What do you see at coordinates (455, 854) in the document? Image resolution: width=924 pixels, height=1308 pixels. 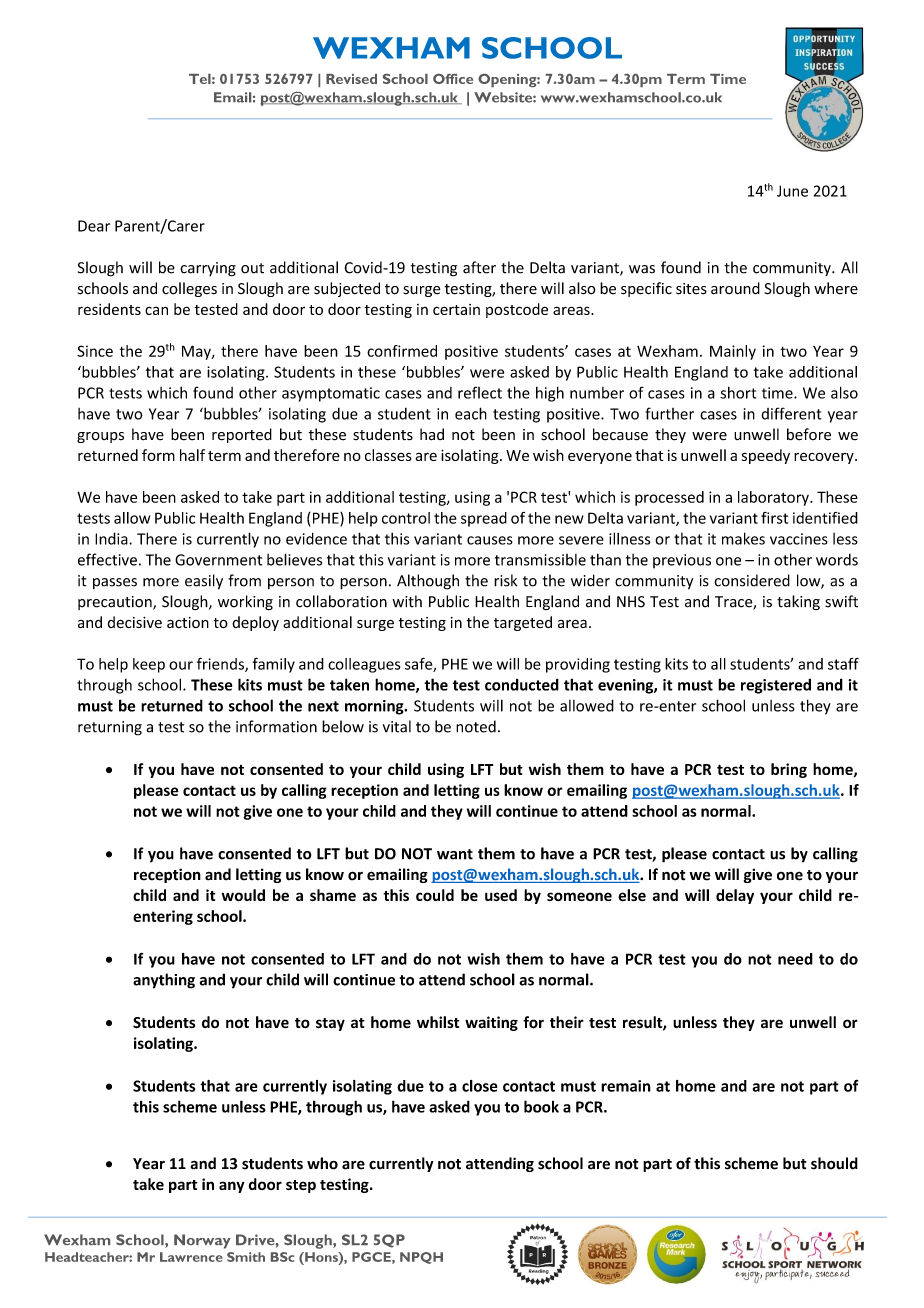 I see `want` at bounding box center [455, 854].
